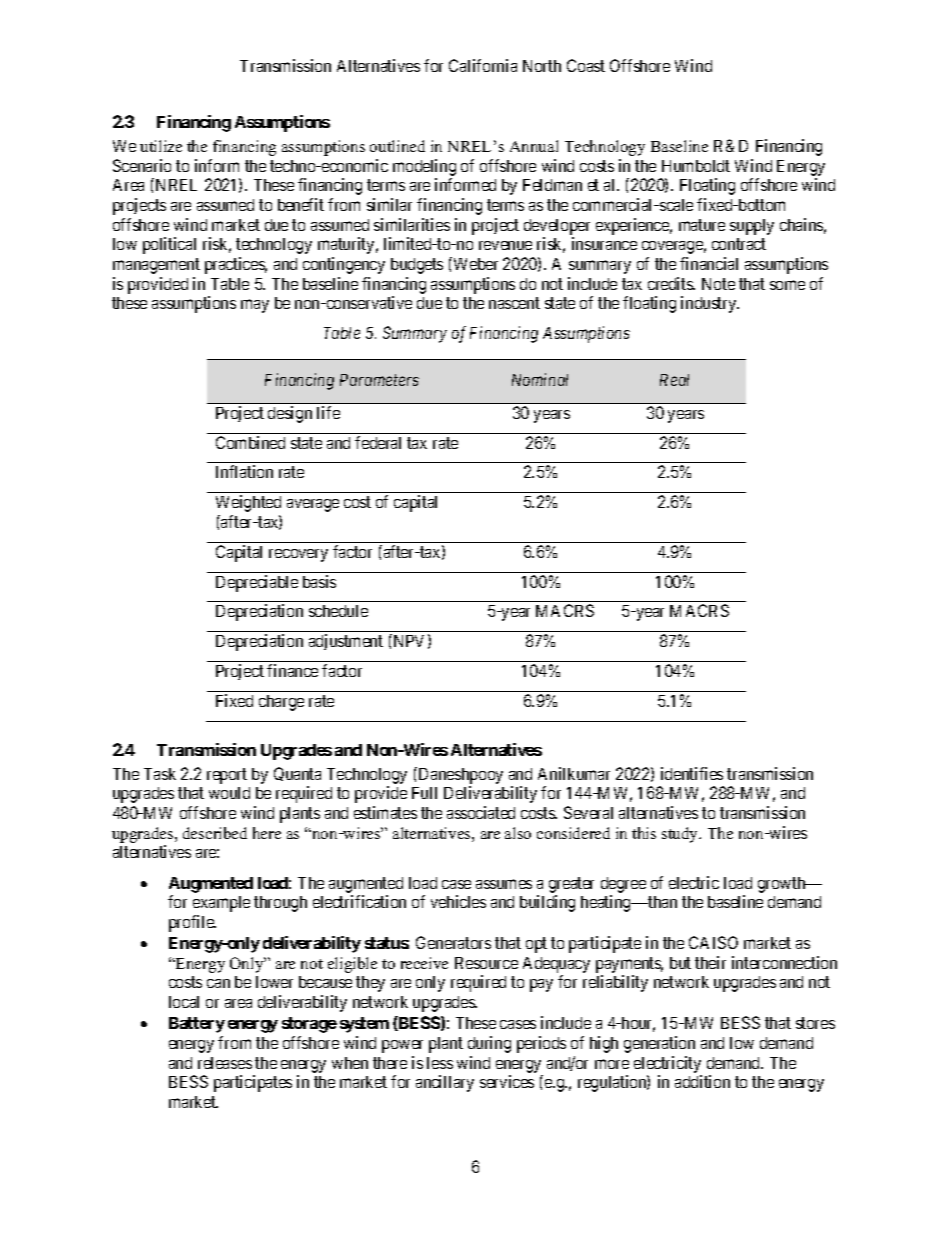 The width and height of the screenshot is (952, 1233). What do you see at coordinates (674, 380) in the screenshot?
I see `Real` at bounding box center [674, 380].
